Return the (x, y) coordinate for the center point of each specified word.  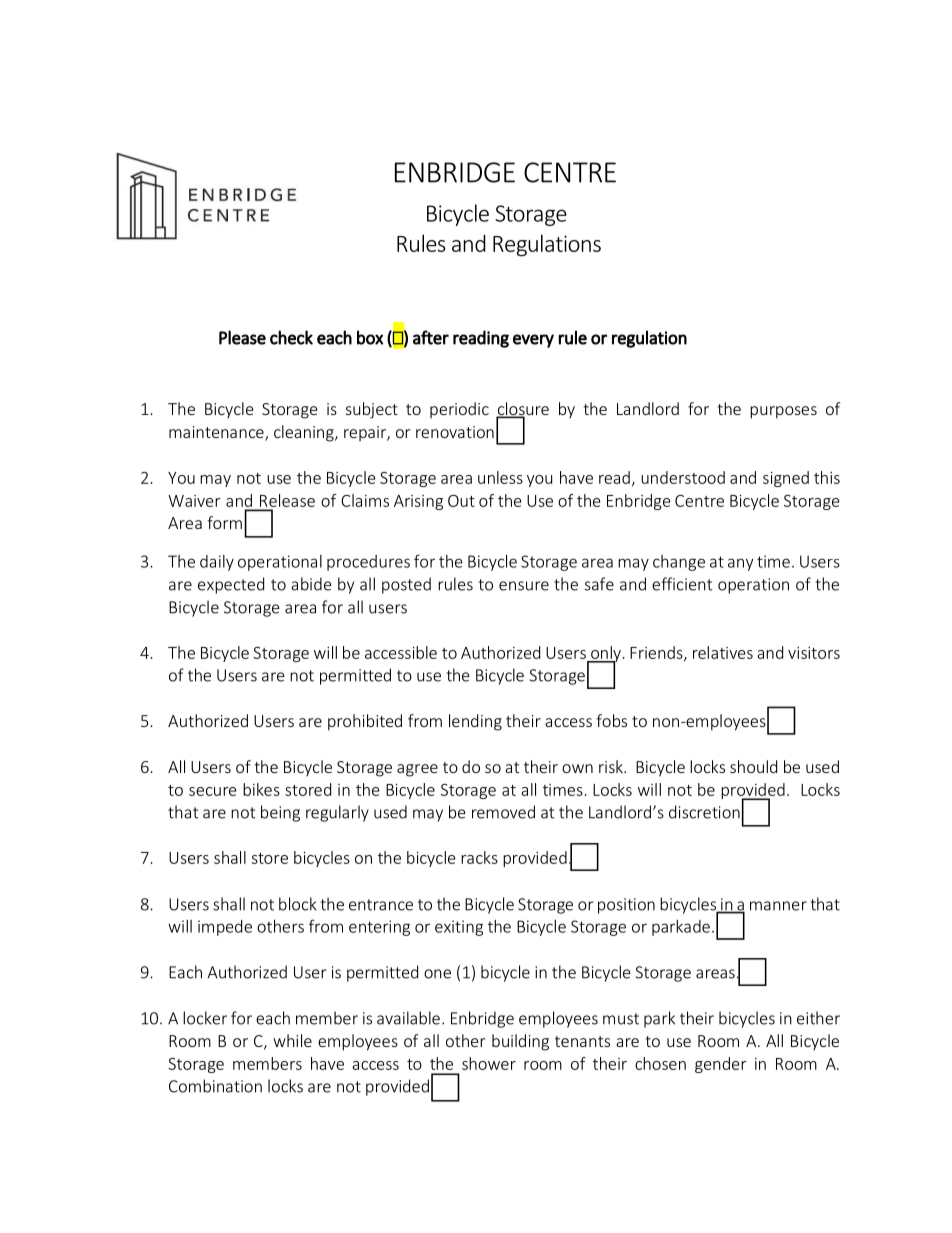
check (291, 337)
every (533, 341)
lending (475, 722)
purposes (783, 412)
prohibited (365, 722)
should (753, 766)
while (292, 1040)
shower (489, 1063)
